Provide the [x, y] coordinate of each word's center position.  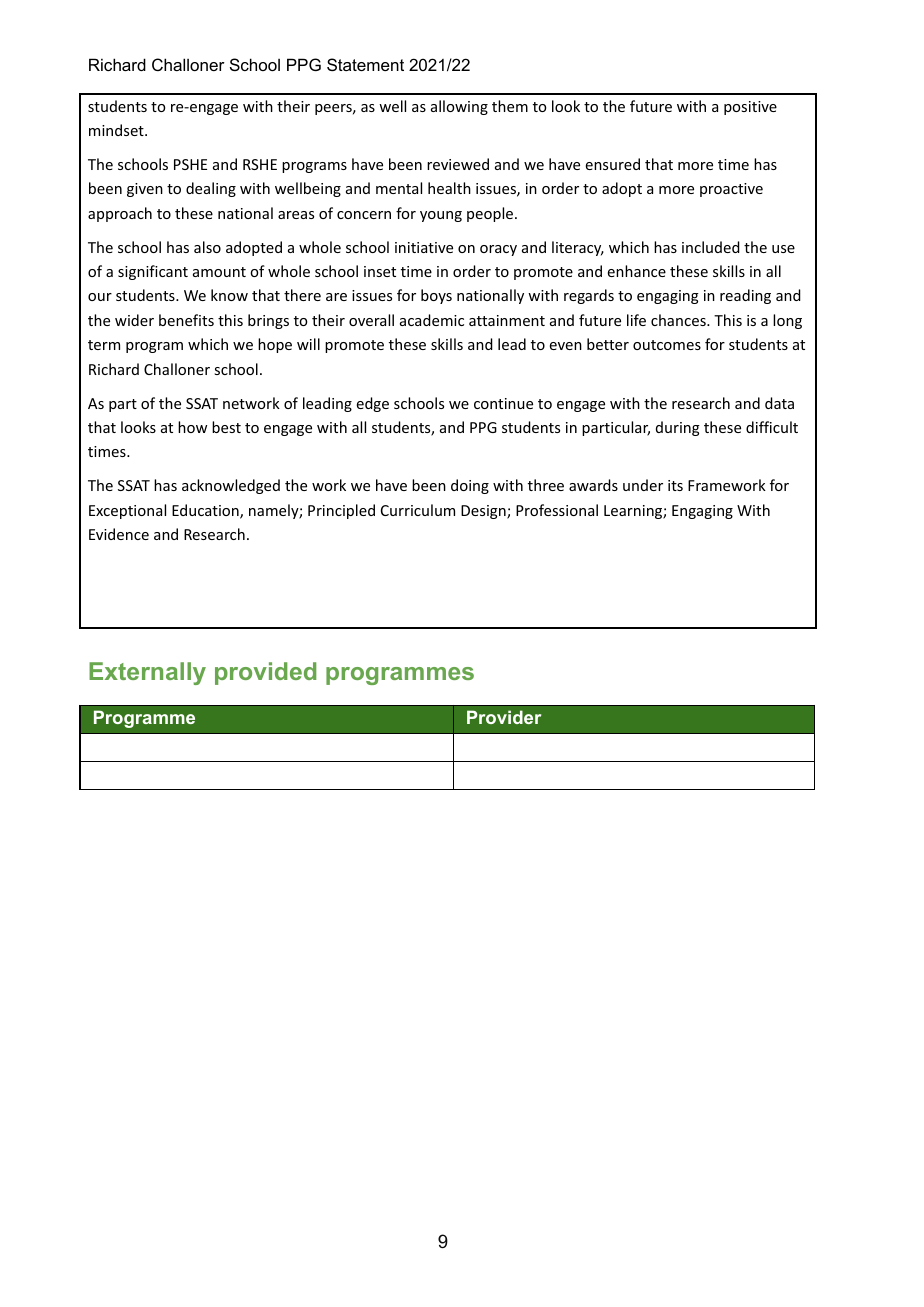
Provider [504, 717]
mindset [117, 130]
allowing [459, 107]
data [779, 403]
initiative [424, 247]
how [192, 427]
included [711, 247]
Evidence [119, 534]
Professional [557, 510]
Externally [147, 673]
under [643, 485]
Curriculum [418, 510]
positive [750, 108]
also [207, 247]
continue [503, 403]
